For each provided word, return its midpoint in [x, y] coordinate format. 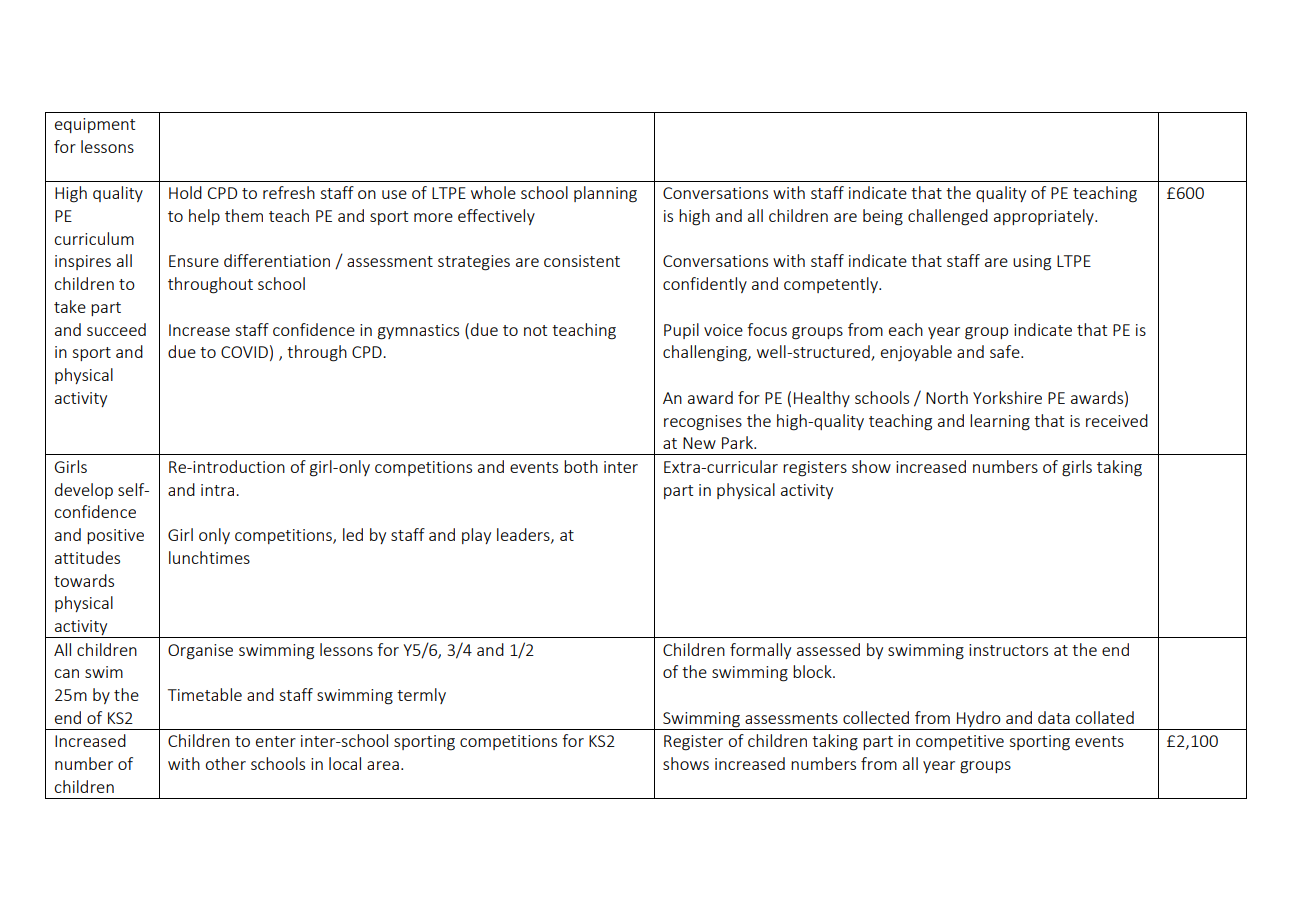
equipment [95, 125]
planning [605, 194]
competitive [960, 742]
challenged [948, 217]
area [383, 765]
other [225, 763]
